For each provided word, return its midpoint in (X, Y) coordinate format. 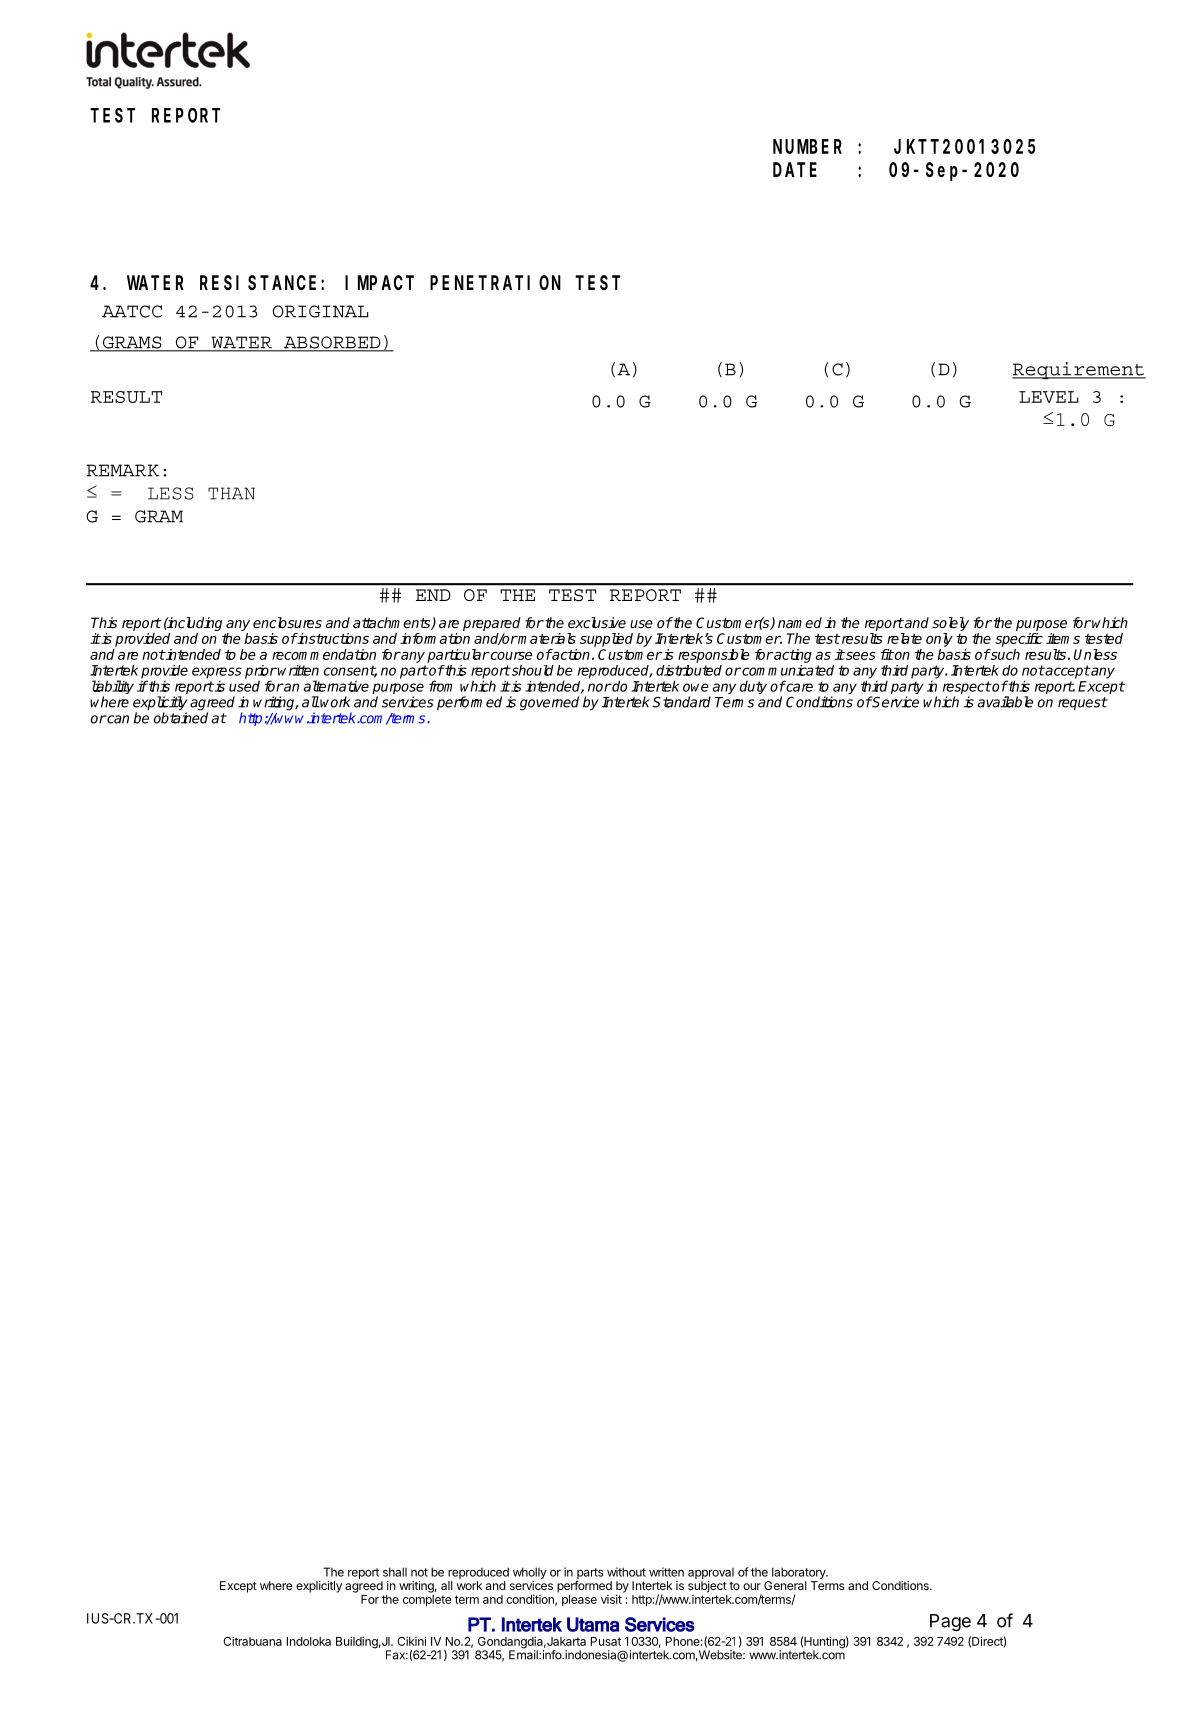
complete (427, 1599)
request (1083, 703)
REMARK (123, 470)
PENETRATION (495, 283)
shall (395, 1572)
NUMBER (807, 147)
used (244, 686)
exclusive (597, 622)
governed (549, 703)
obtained (181, 718)
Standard (681, 702)
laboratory (799, 1574)
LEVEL (1049, 397)
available (1005, 702)
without (626, 1572)
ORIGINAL (321, 311)
